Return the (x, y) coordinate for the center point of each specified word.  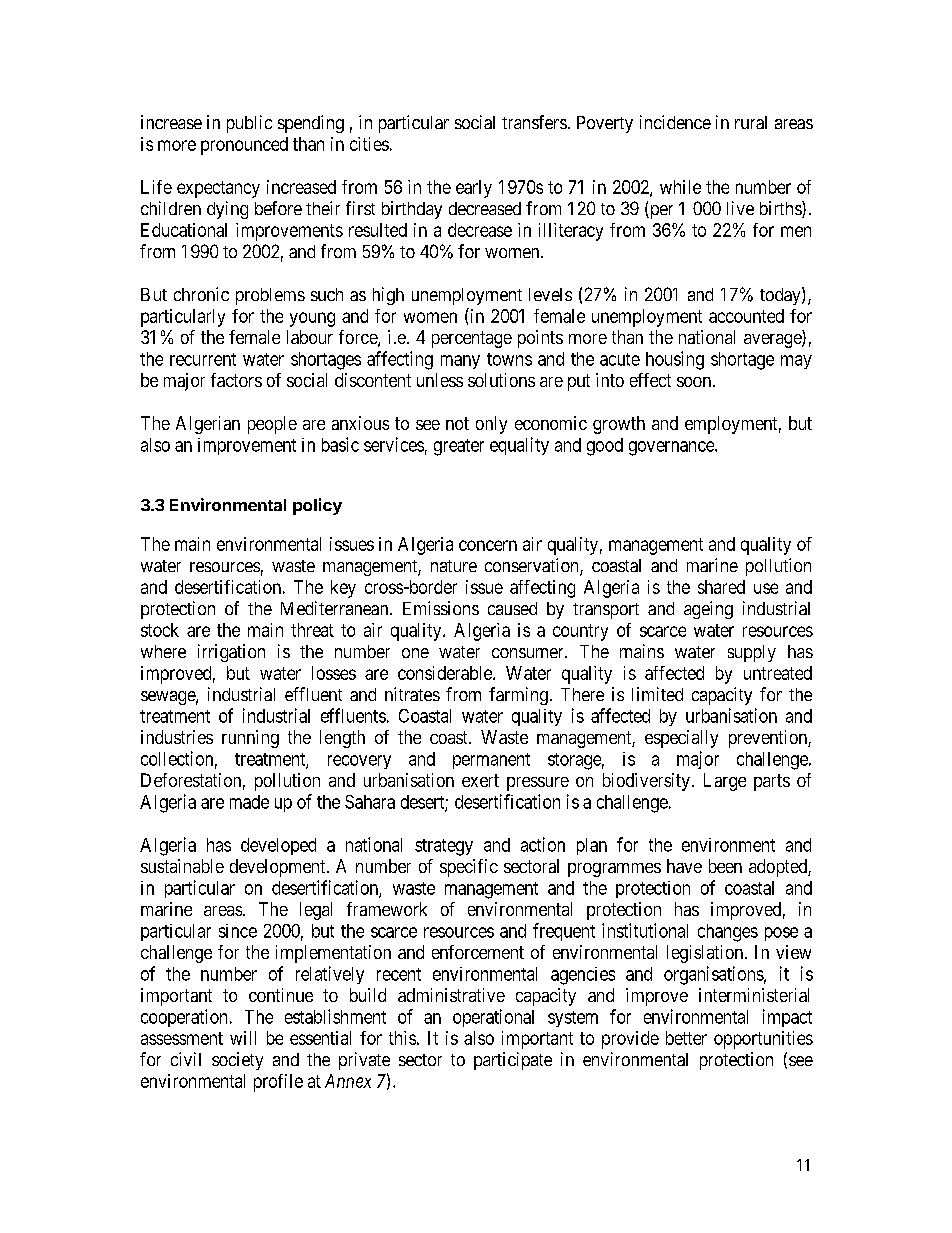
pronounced (244, 146)
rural (751, 122)
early (474, 189)
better (686, 1038)
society (237, 1061)
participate (513, 1061)
